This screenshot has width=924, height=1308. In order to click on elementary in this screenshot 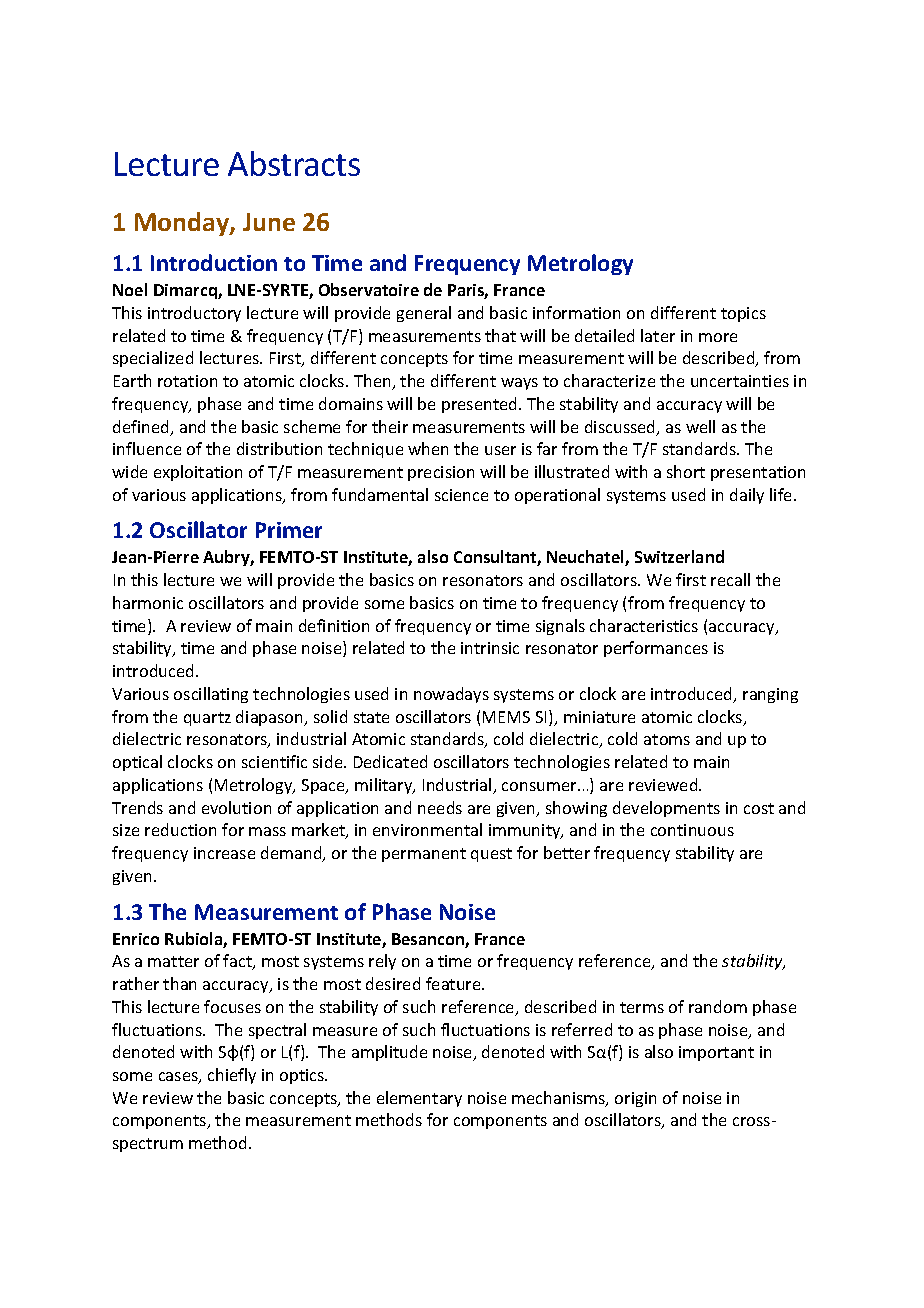, I will do `click(419, 1099)`.
